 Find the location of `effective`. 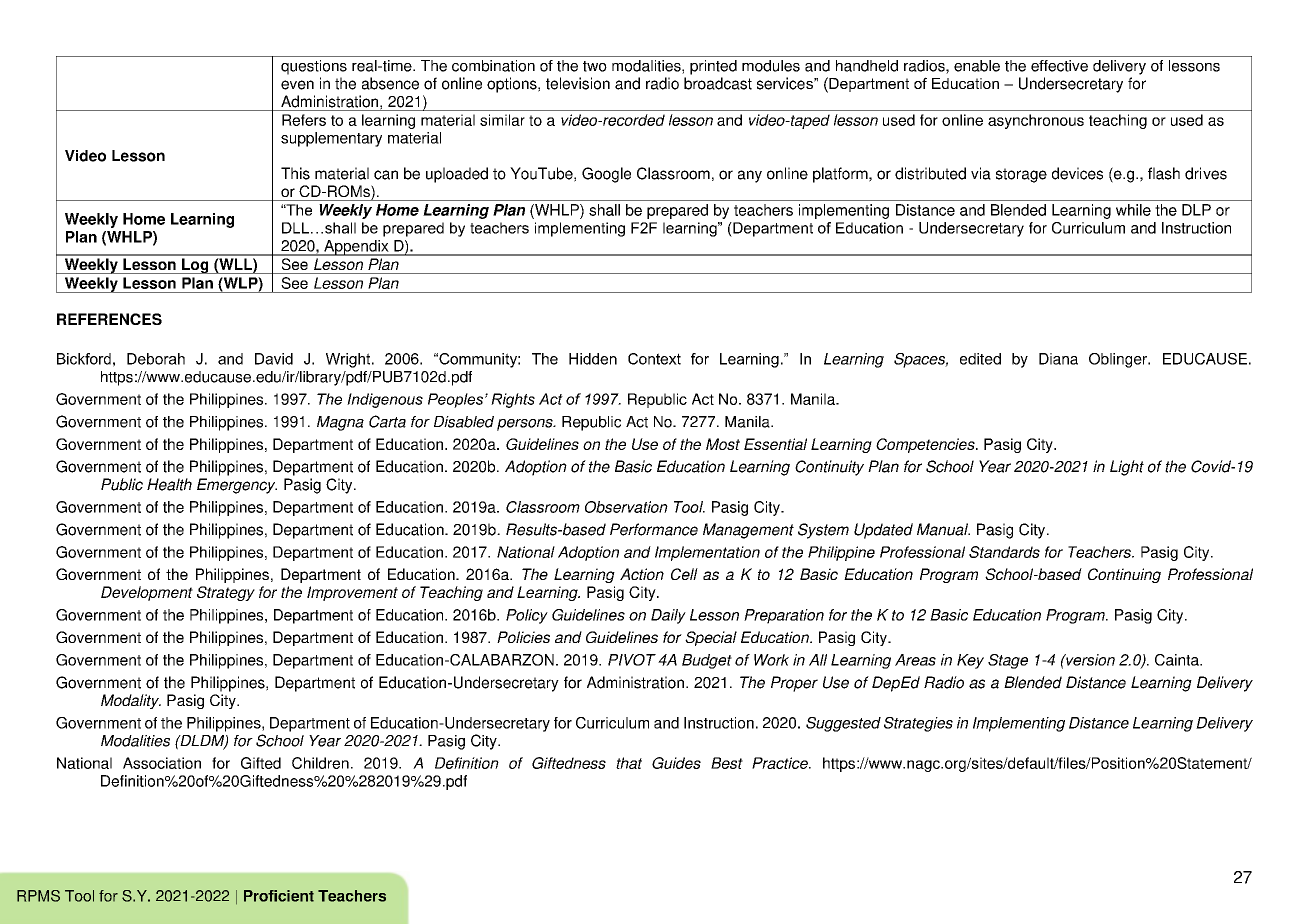

effective is located at coordinates (1059, 66).
